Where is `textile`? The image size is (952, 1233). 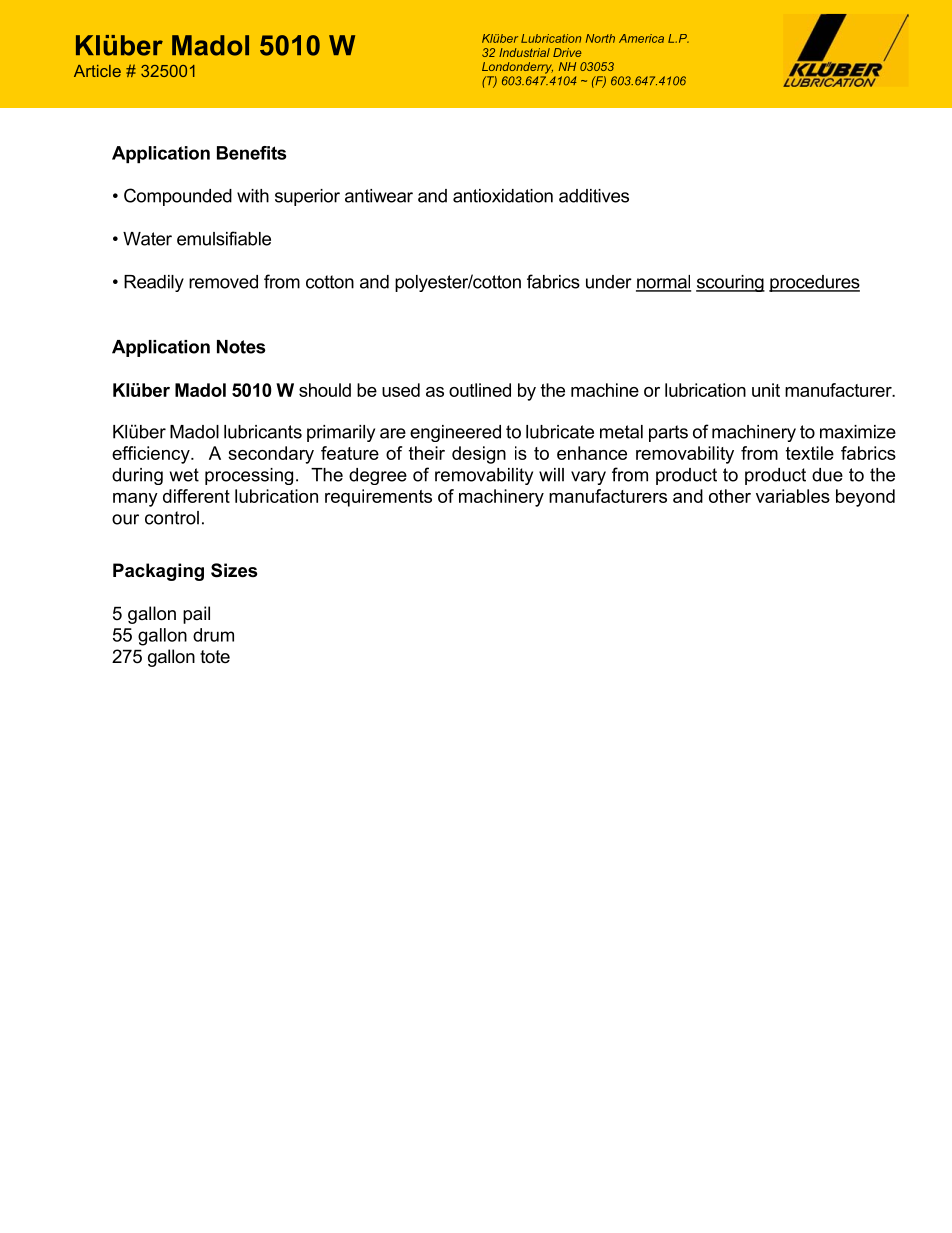 textile is located at coordinates (810, 453).
